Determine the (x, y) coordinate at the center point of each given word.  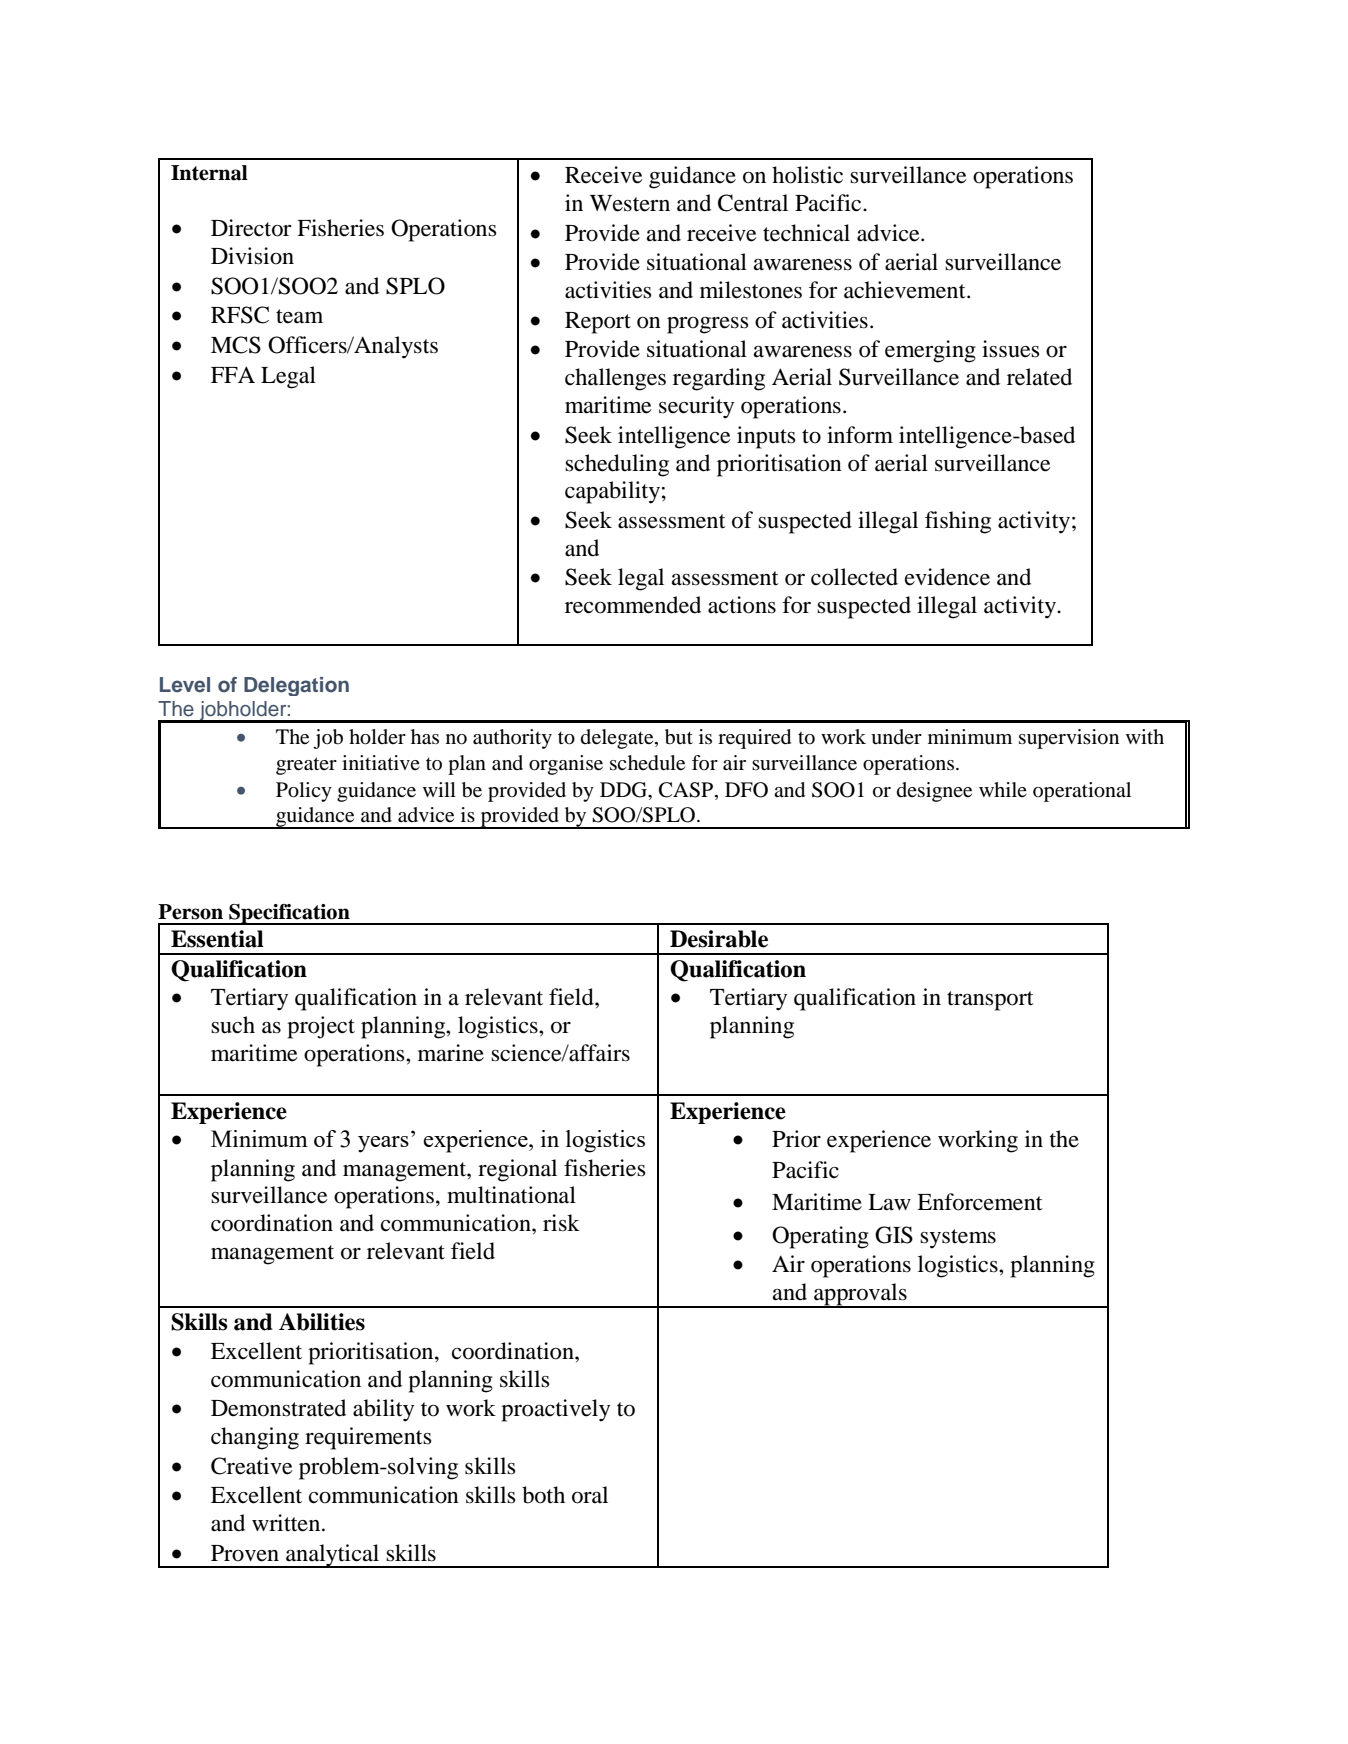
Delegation (296, 686)
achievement (906, 290)
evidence (947, 577)
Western (630, 203)
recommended (633, 605)
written (287, 1523)
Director (251, 228)
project (321, 1027)
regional (517, 1170)
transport (990, 1001)
